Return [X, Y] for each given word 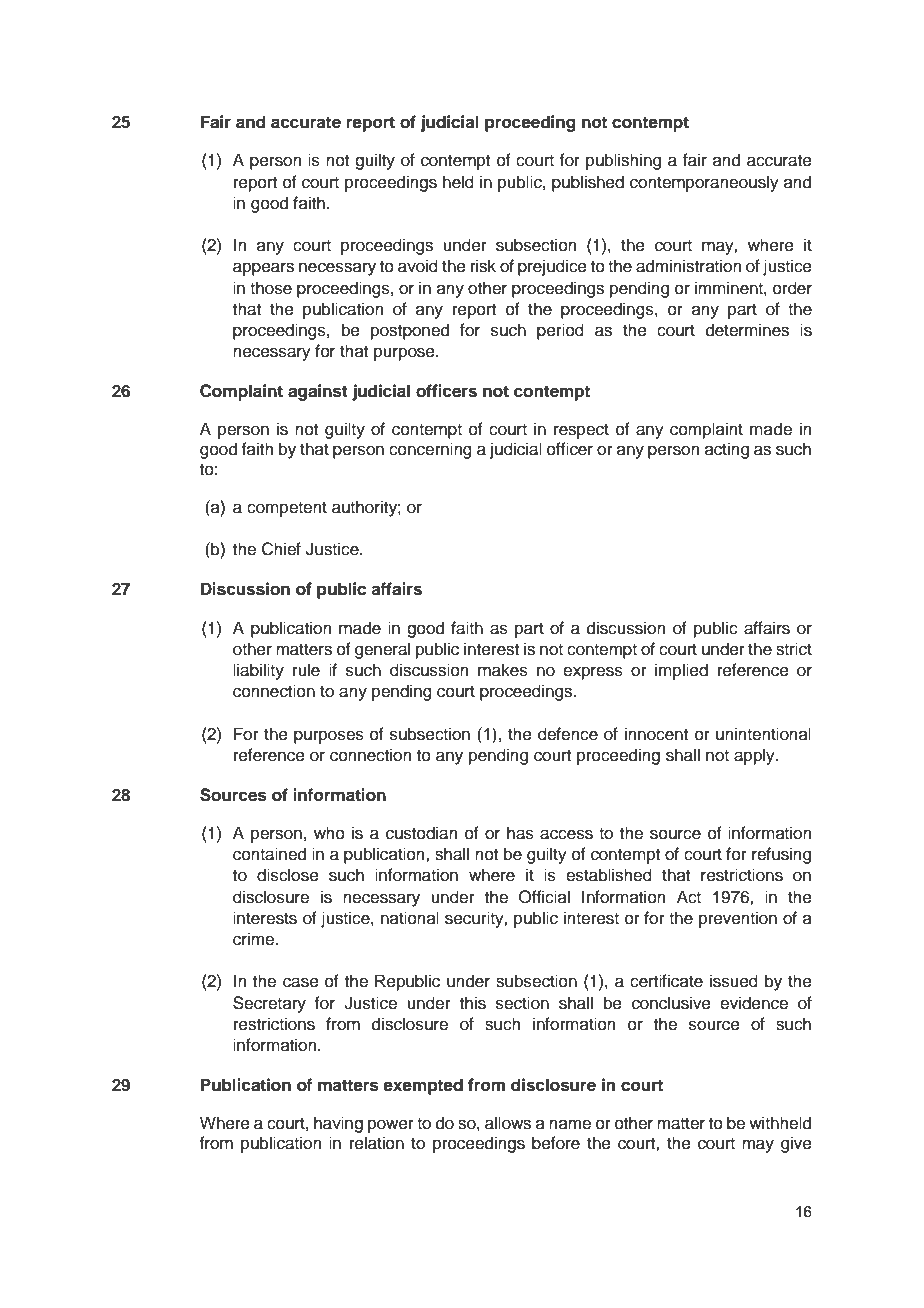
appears [263, 269]
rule [306, 670]
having [338, 1124]
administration [689, 266]
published [588, 183]
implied [681, 671]
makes [503, 670]
